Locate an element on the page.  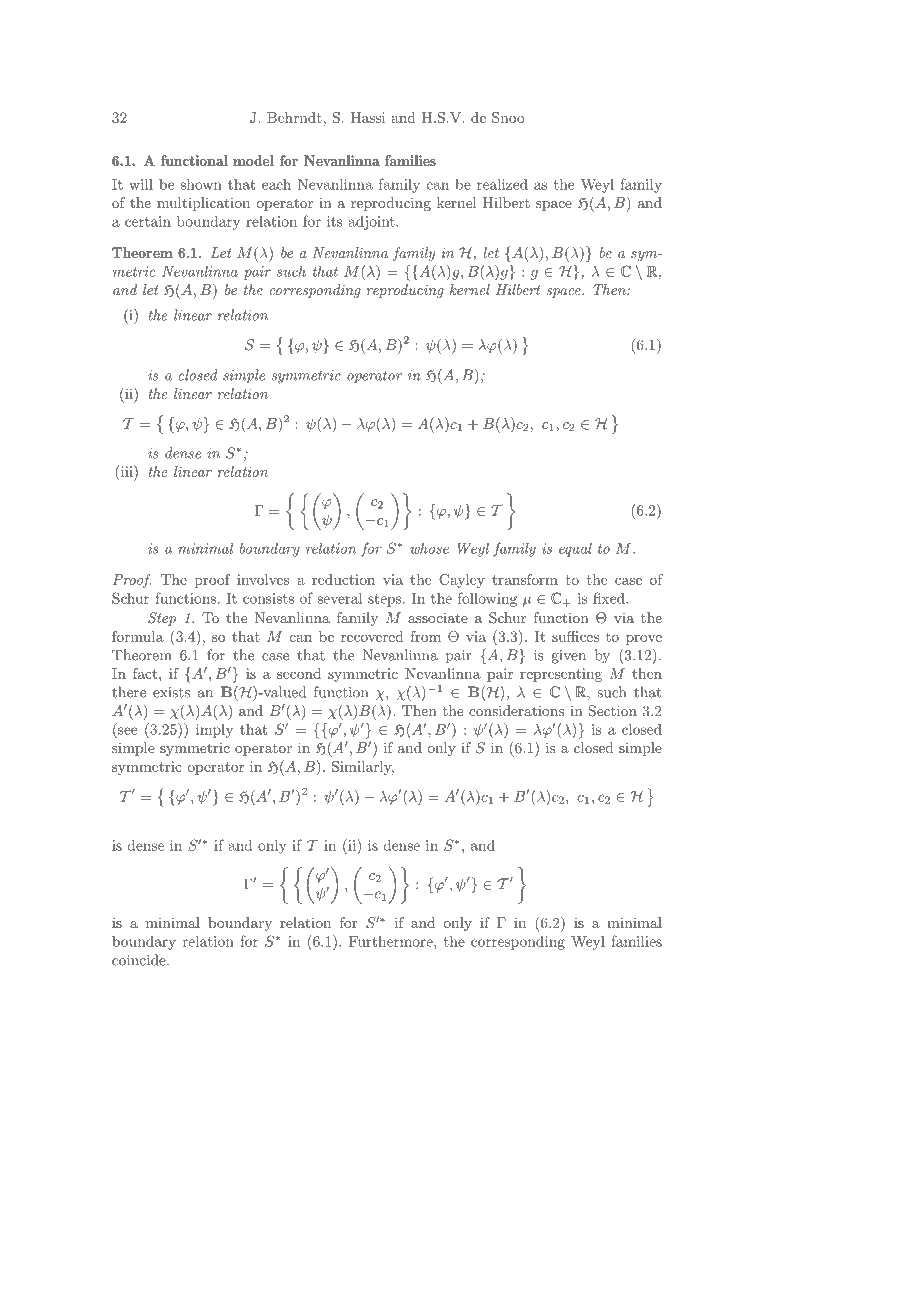
shown is located at coordinates (201, 184).
